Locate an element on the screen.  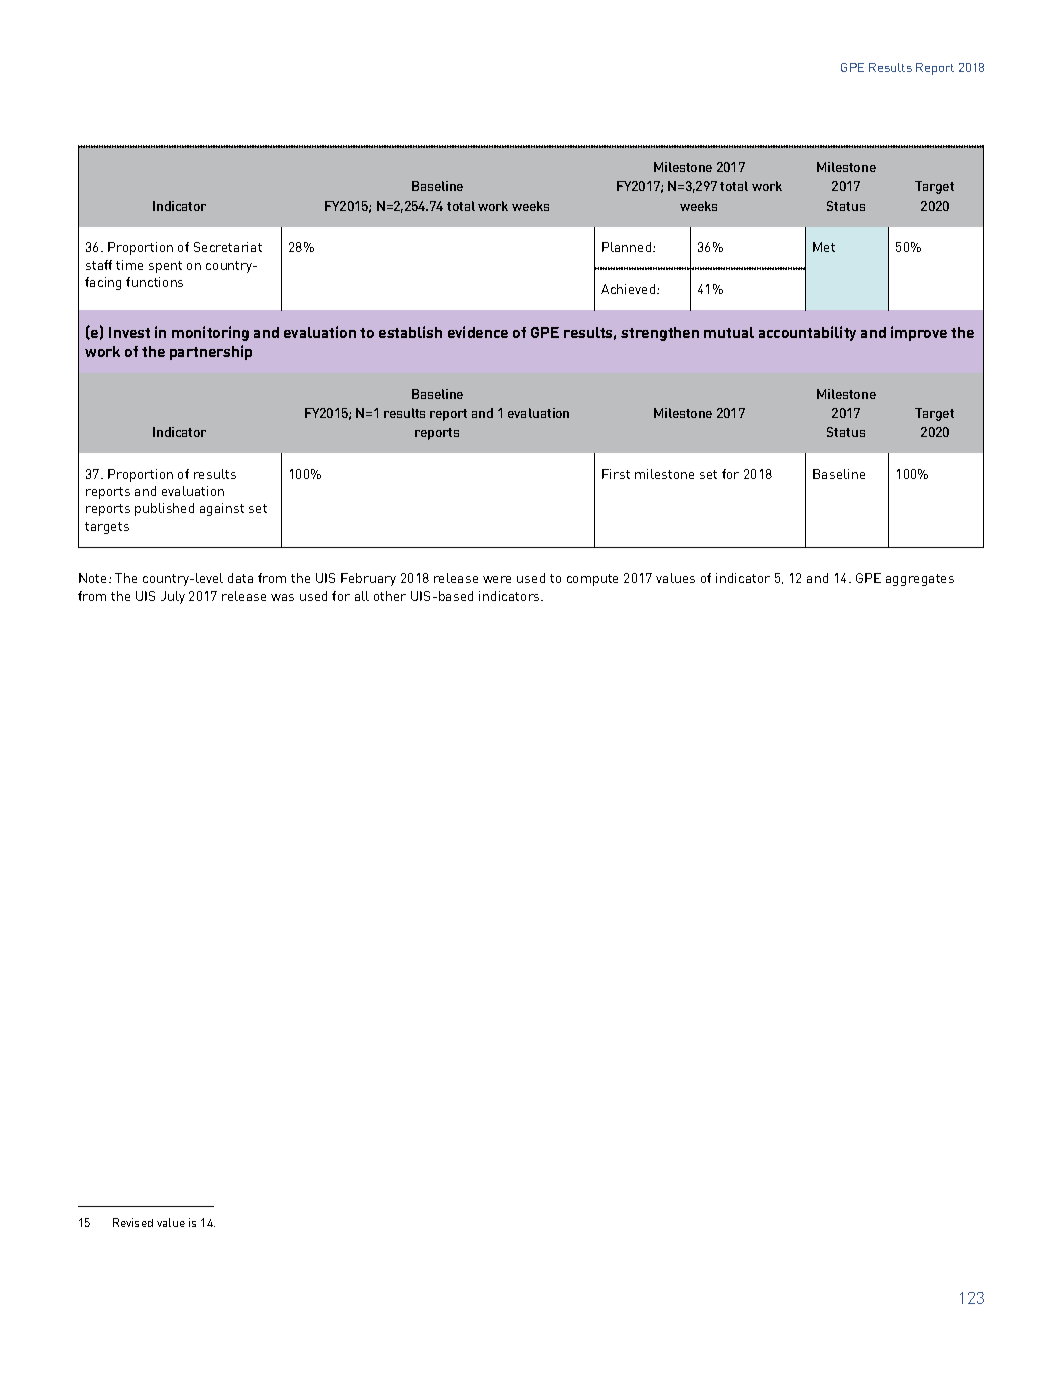
evidence is located at coordinates (478, 332).
